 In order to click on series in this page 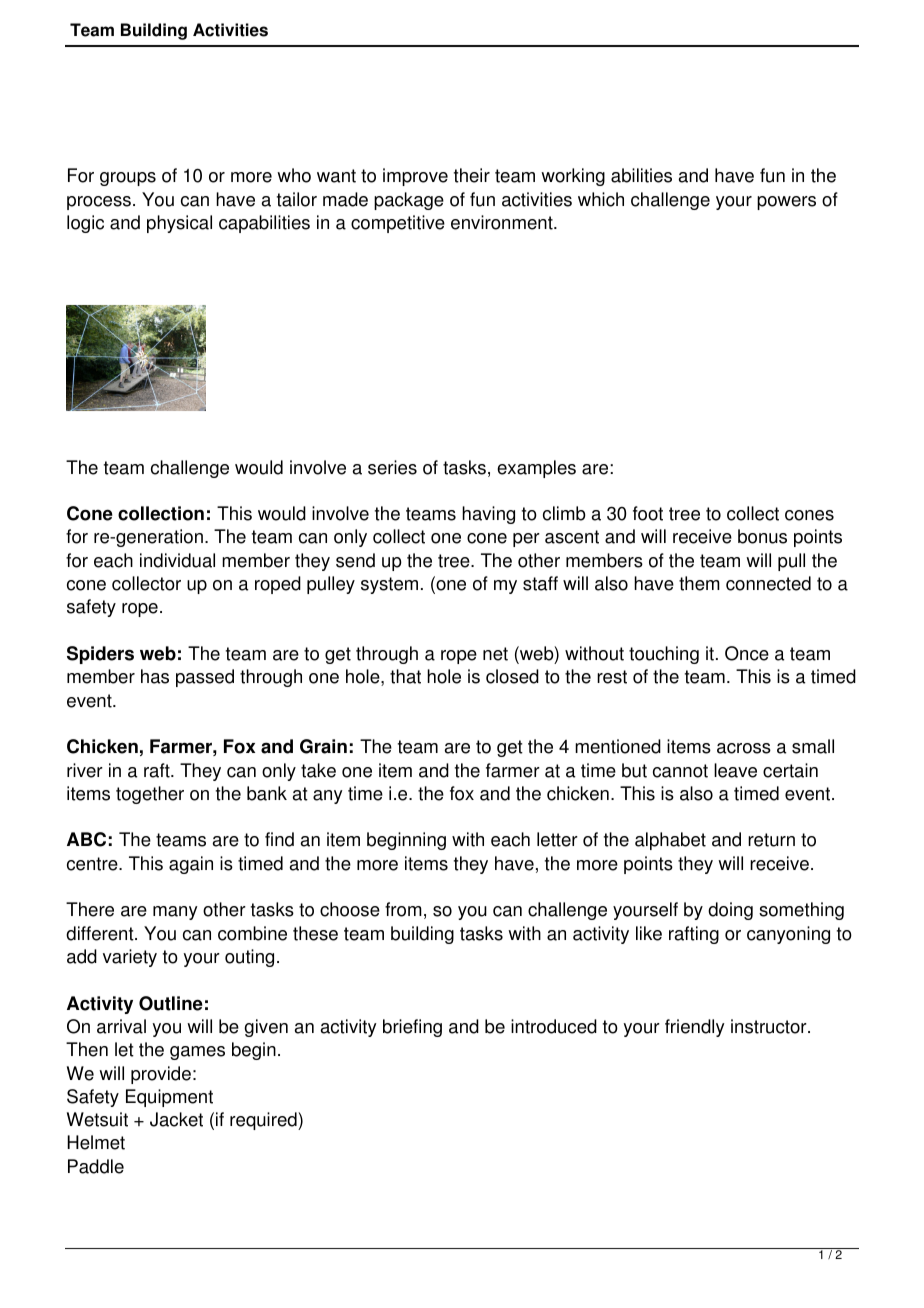, I will do `click(392, 467)`.
